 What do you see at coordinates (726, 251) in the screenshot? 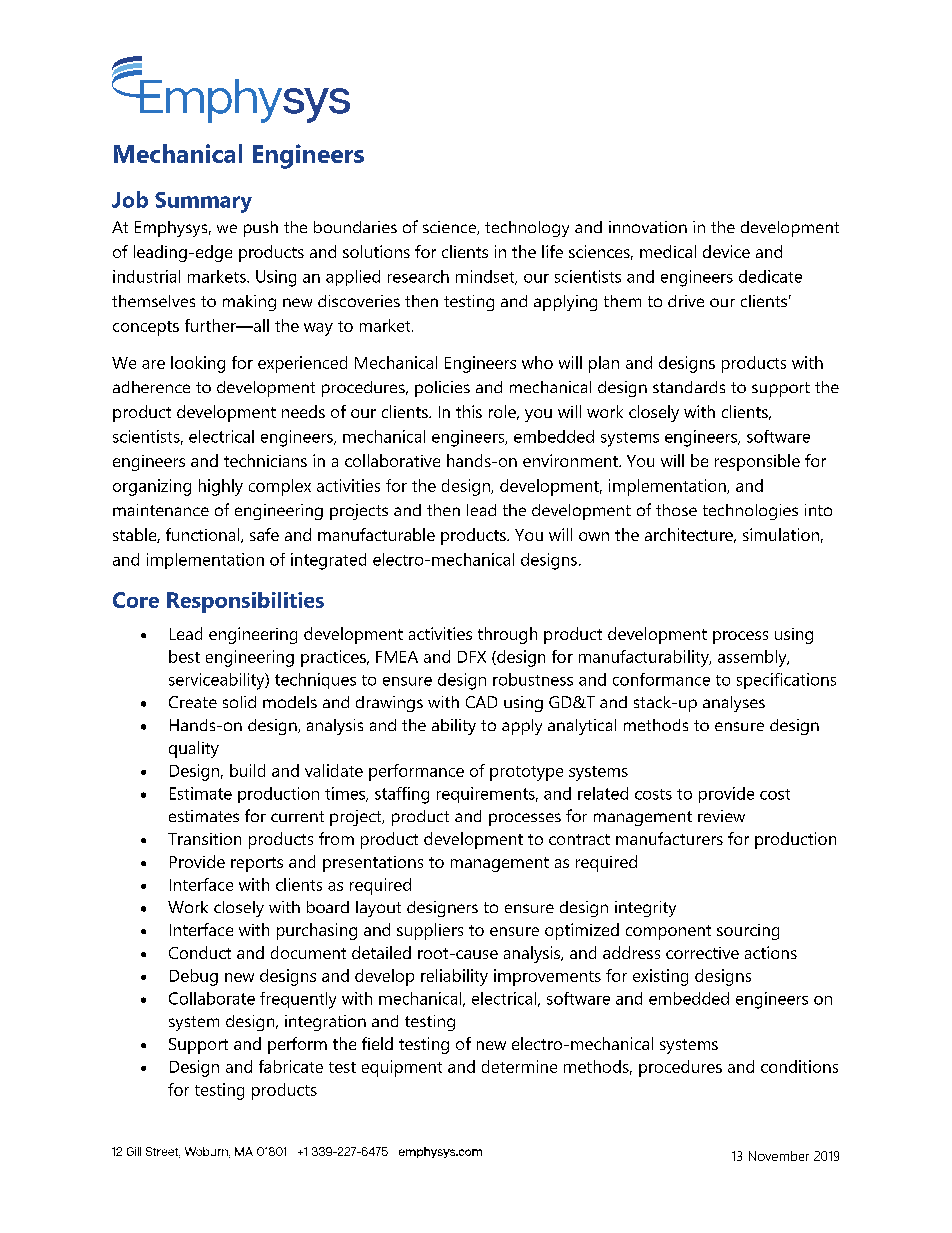
I see `device` at bounding box center [726, 251].
